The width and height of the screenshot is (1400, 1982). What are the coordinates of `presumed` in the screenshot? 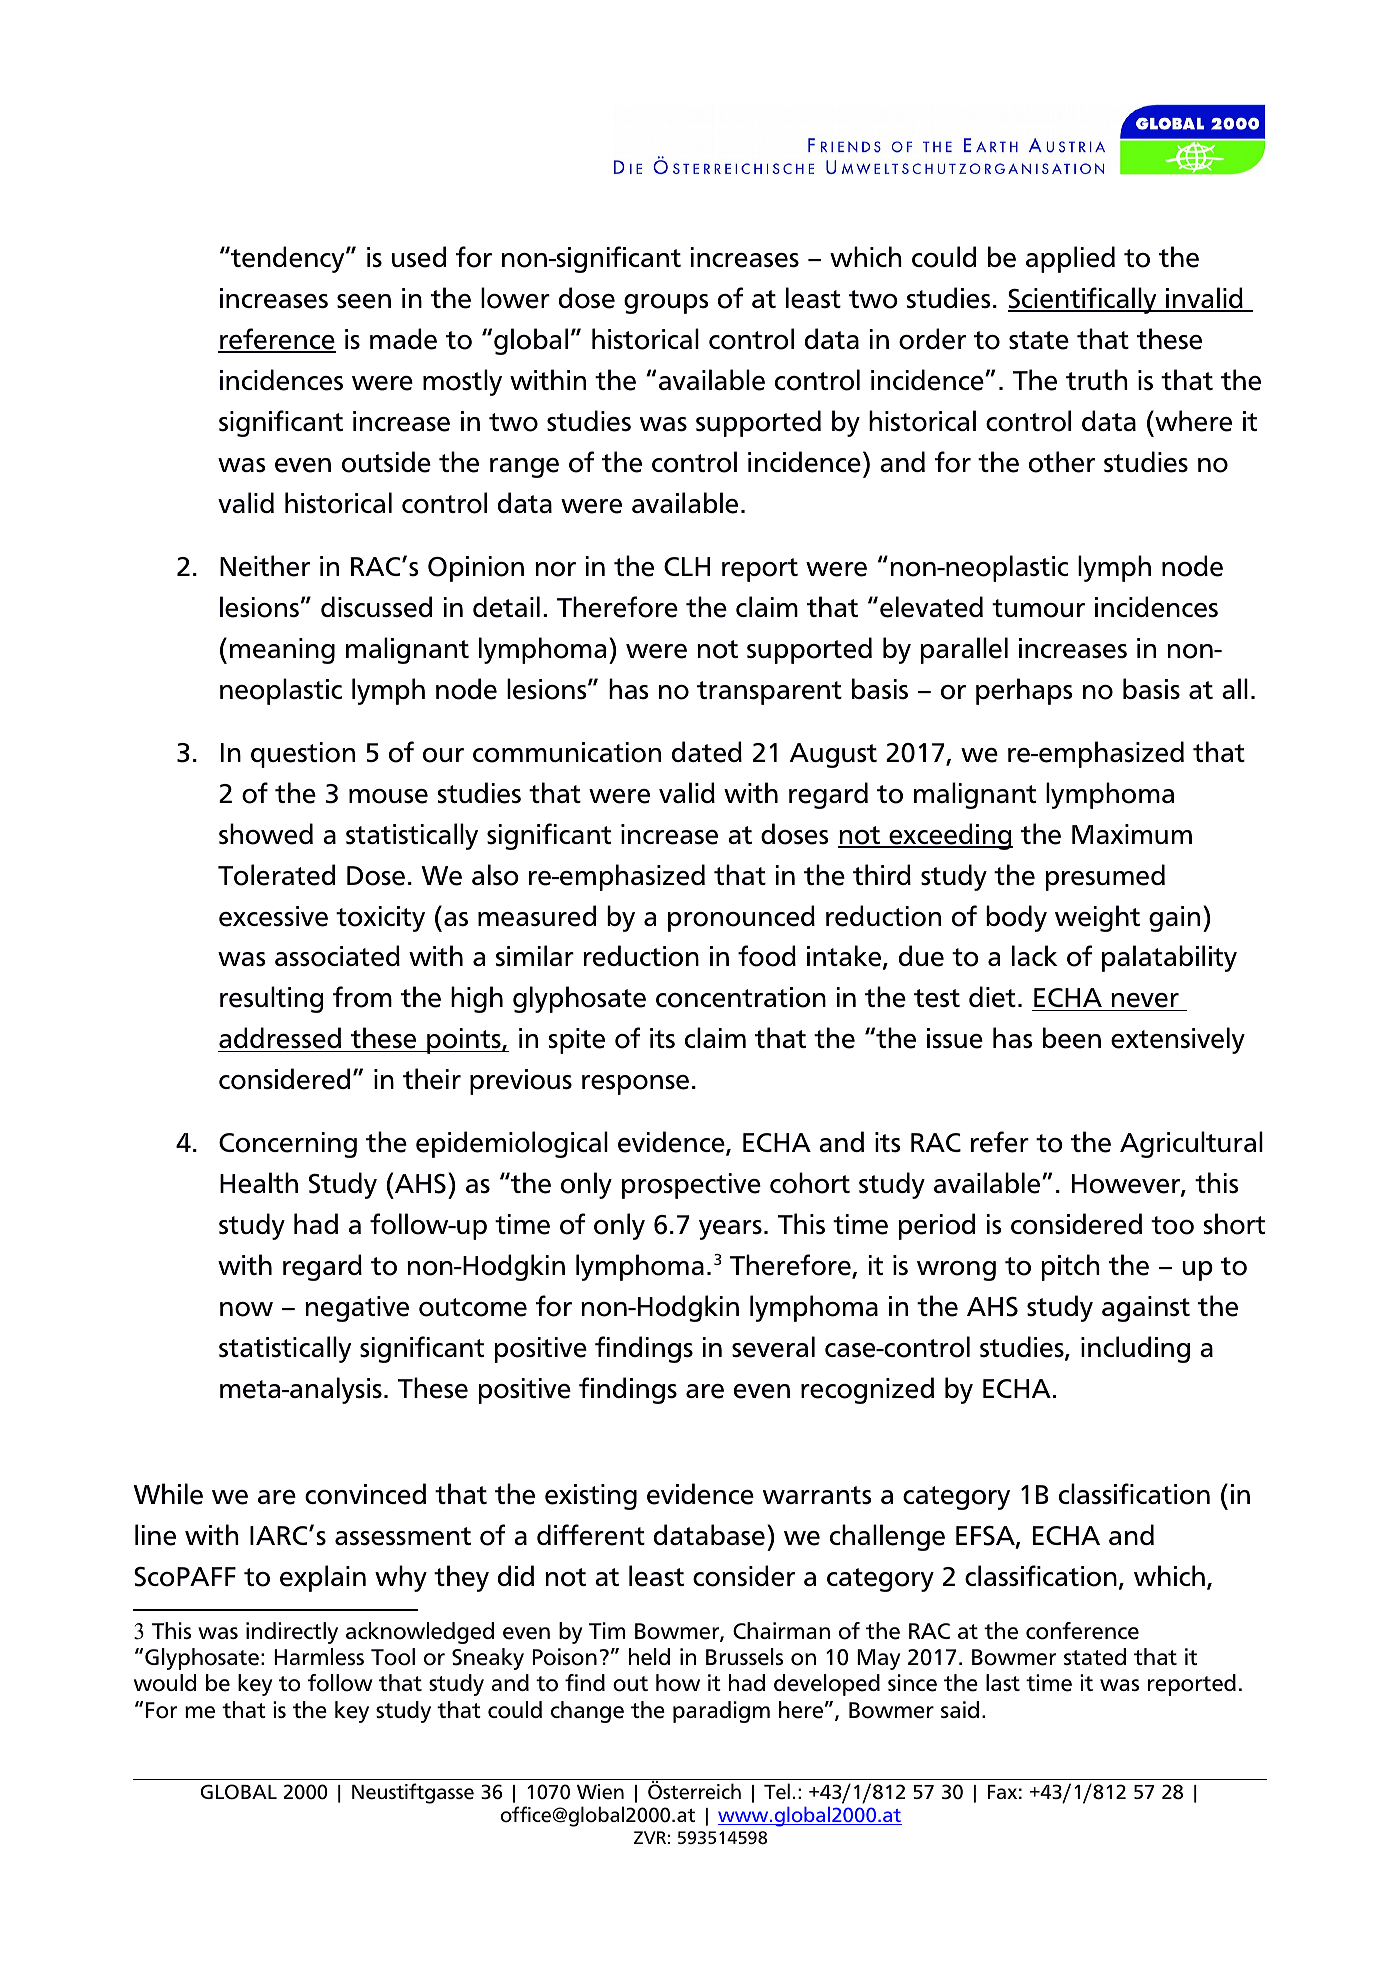 It's located at (1105, 877).
